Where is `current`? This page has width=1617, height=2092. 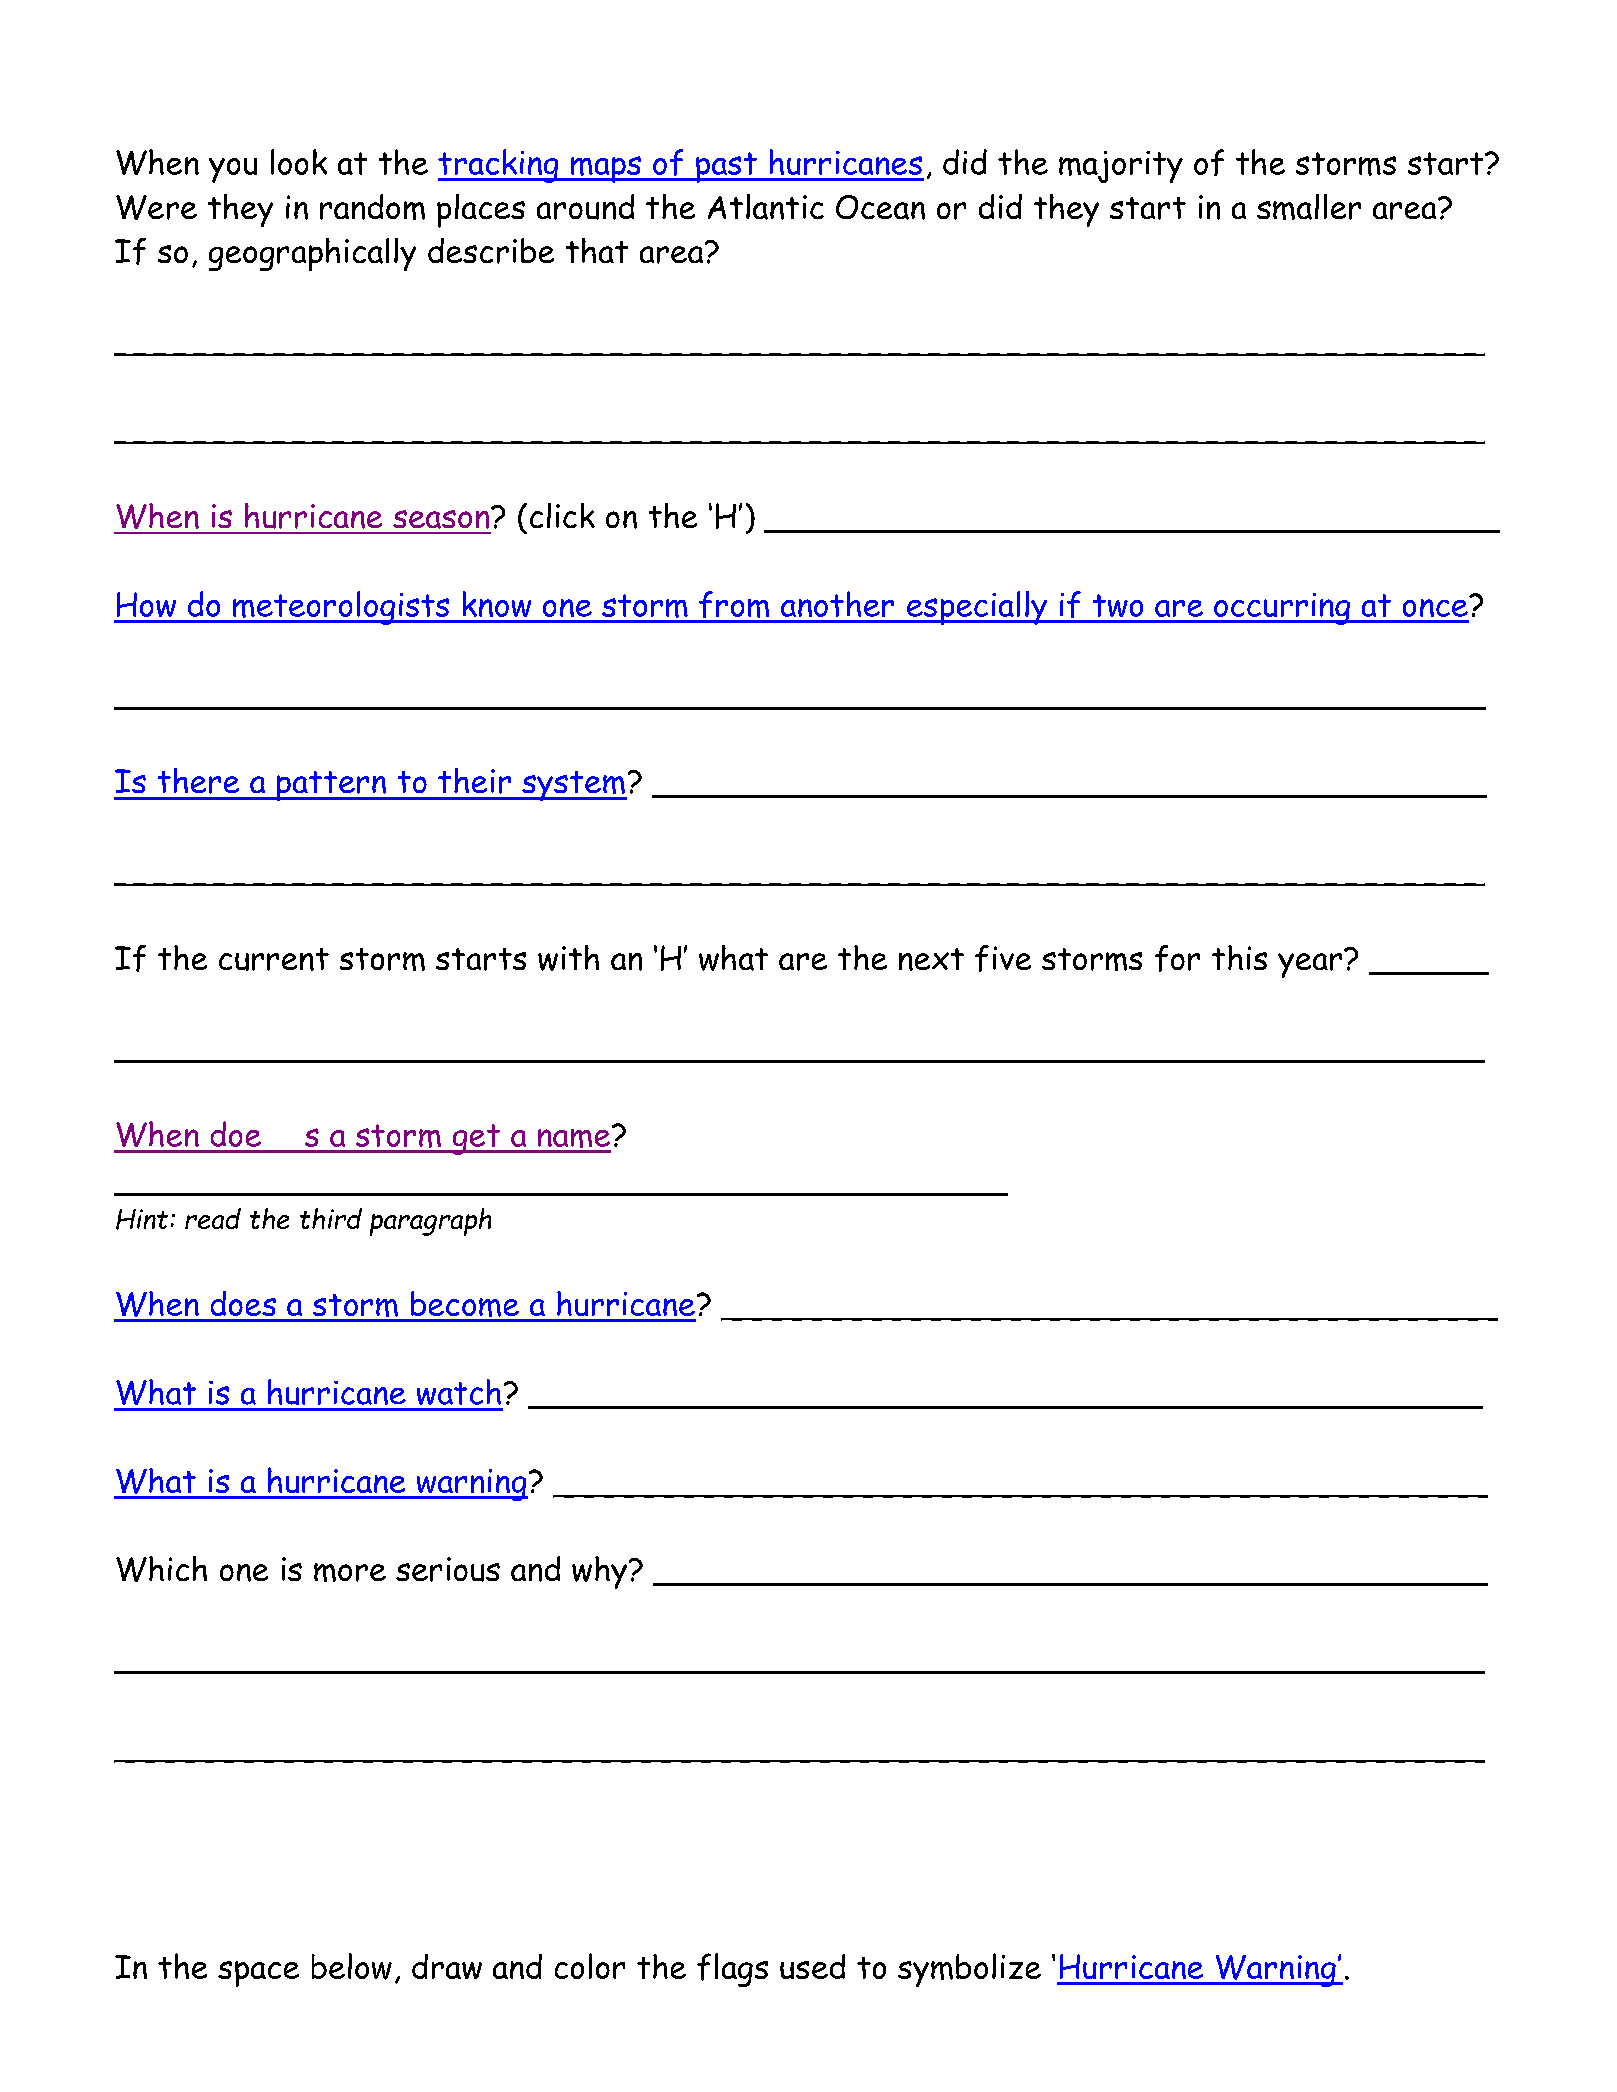 current is located at coordinates (274, 959).
